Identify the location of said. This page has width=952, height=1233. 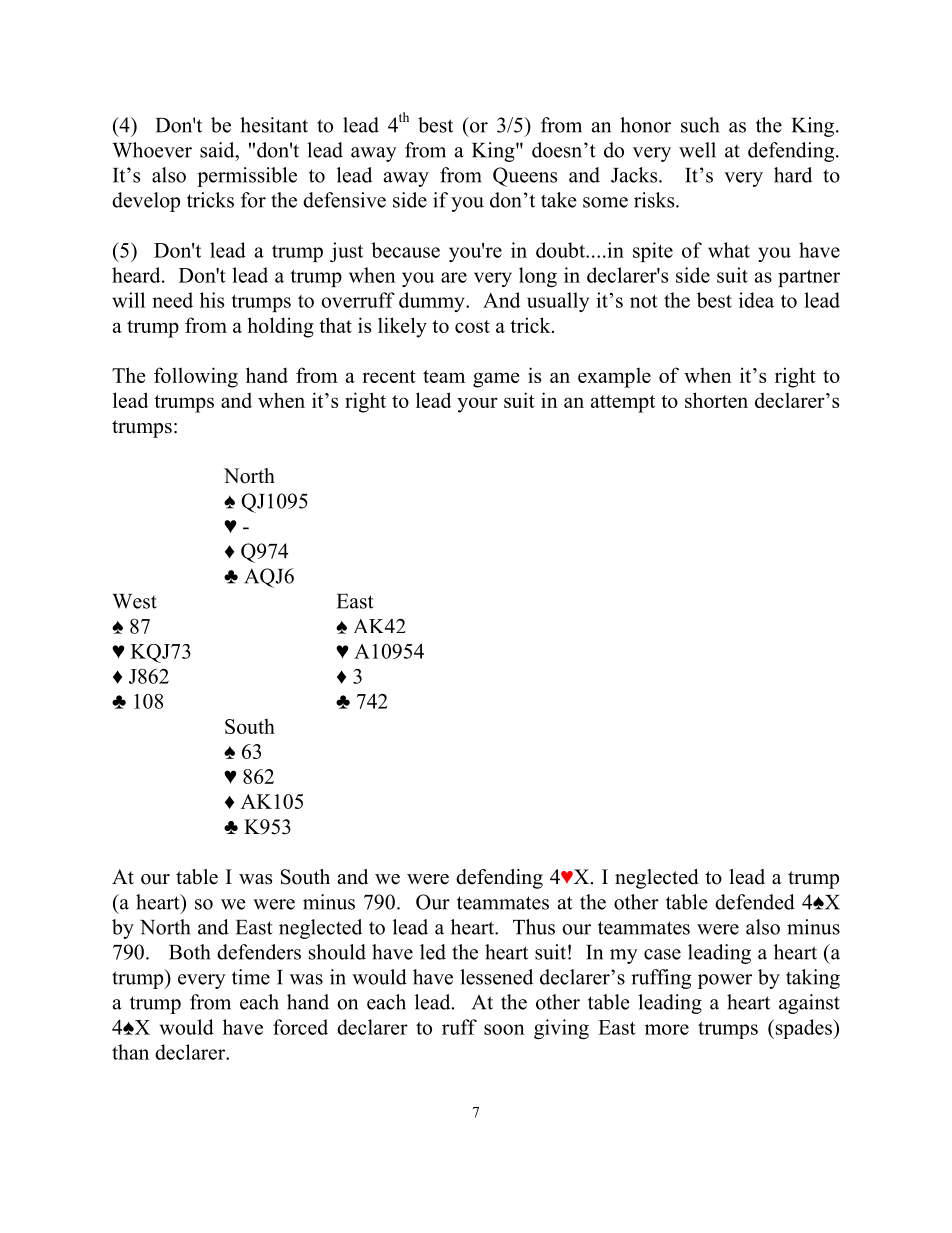
(218, 150).
